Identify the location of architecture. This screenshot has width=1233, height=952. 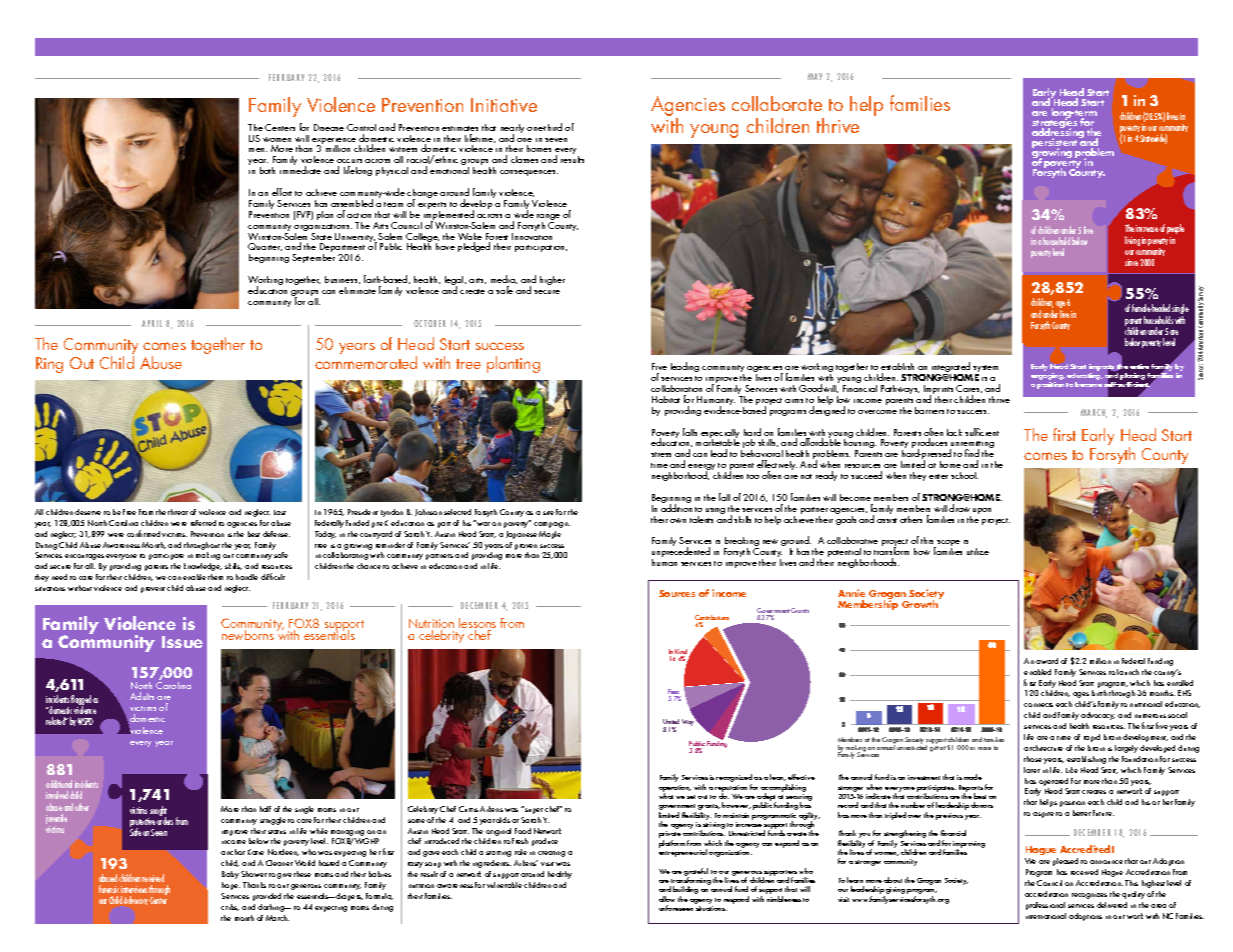
(1043, 748).
